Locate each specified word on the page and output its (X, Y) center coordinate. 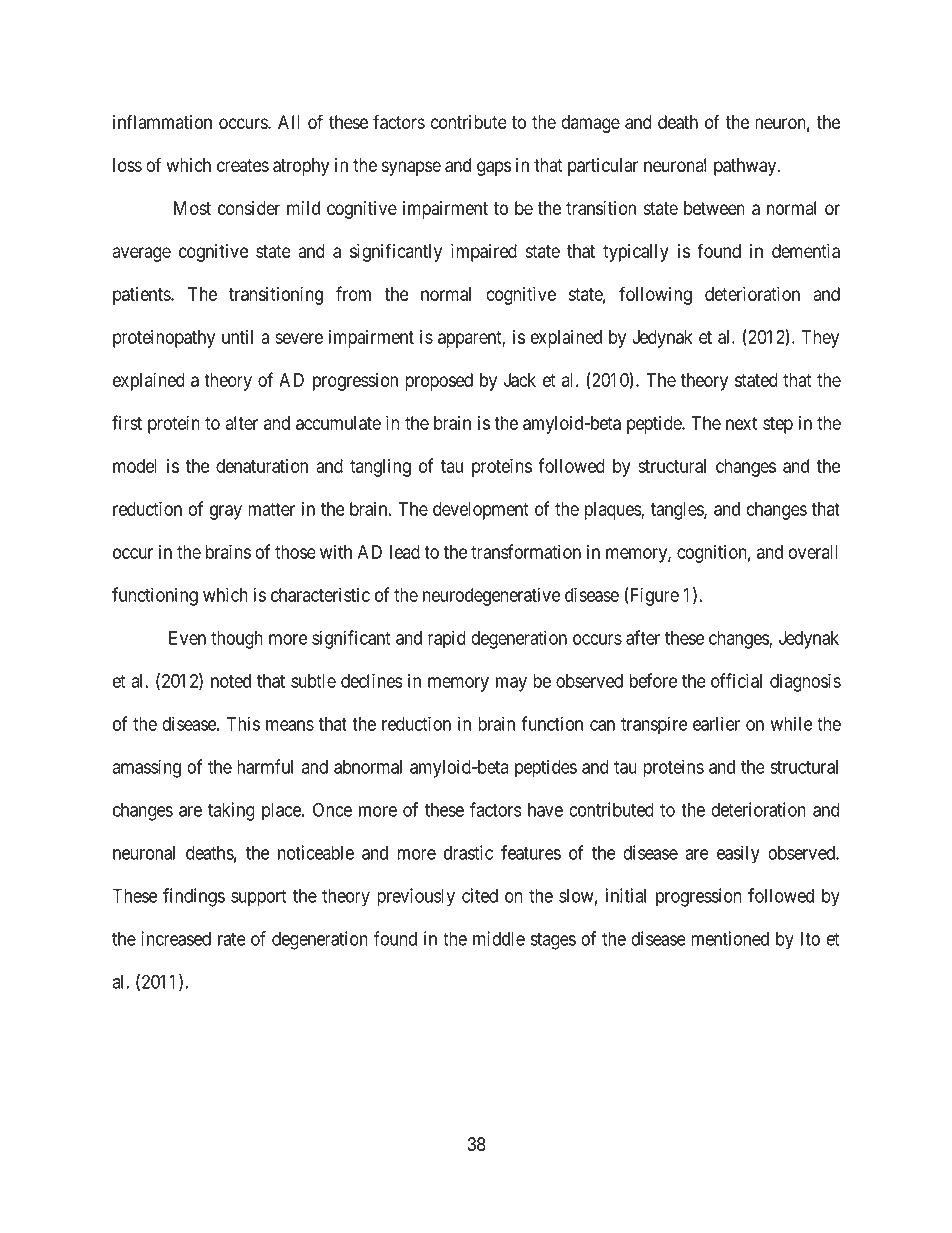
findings (194, 897)
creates (243, 165)
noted (231, 681)
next (741, 423)
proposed (439, 382)
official (736, 680)
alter (242, 423)
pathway (746, 167)
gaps (494, 168)
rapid (447, 639)
